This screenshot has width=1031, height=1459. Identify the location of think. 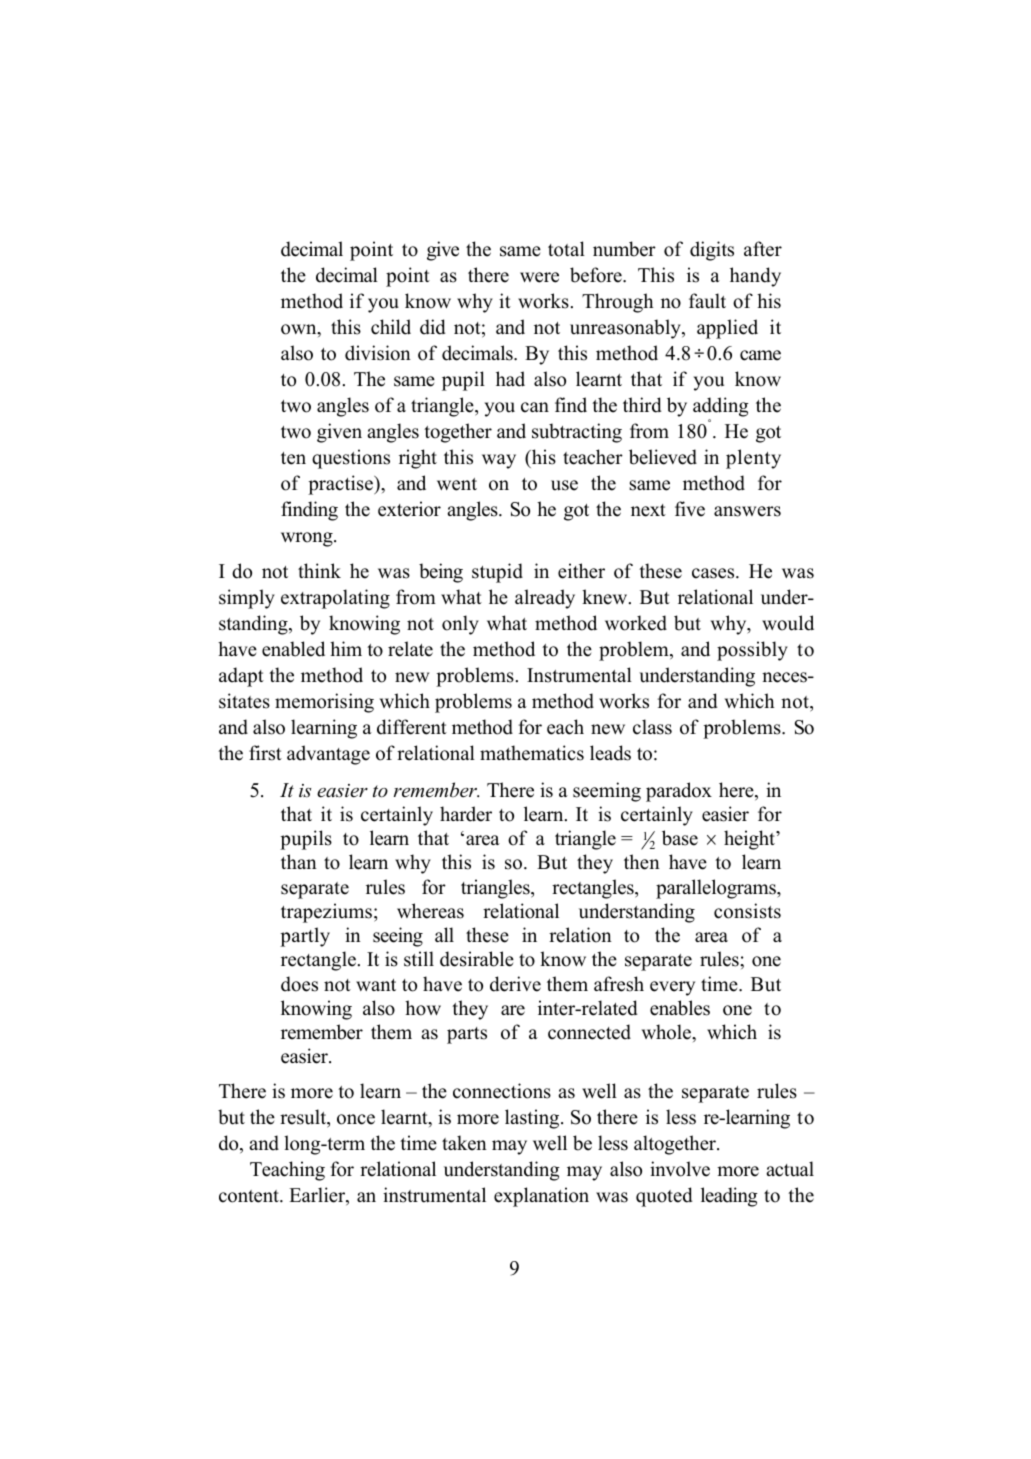
(319, 570).
